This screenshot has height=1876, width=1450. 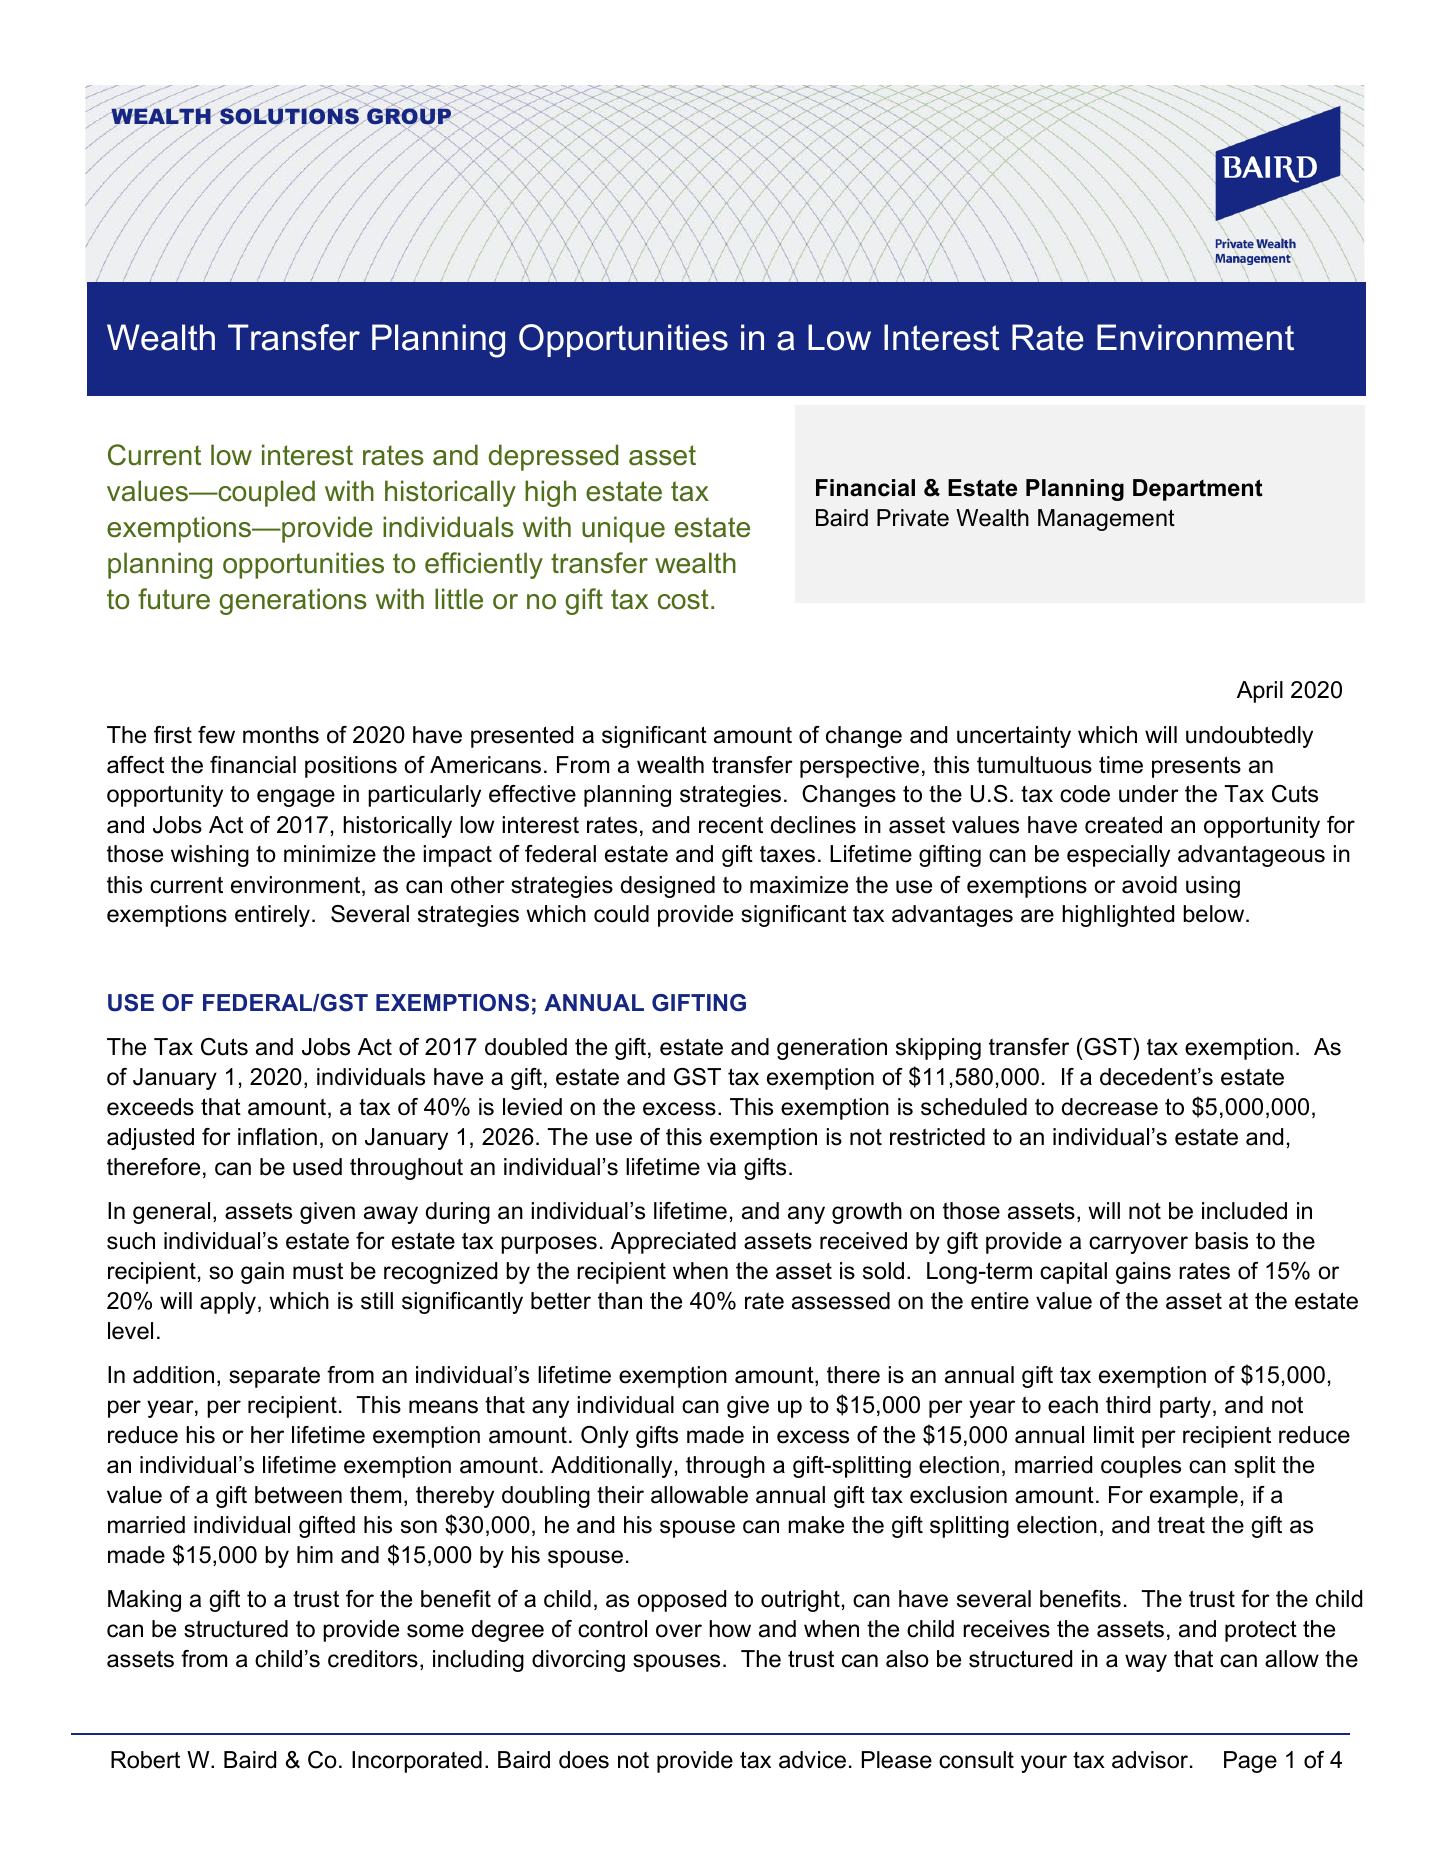 I want to click on how, so click(x=730, y=1629).
